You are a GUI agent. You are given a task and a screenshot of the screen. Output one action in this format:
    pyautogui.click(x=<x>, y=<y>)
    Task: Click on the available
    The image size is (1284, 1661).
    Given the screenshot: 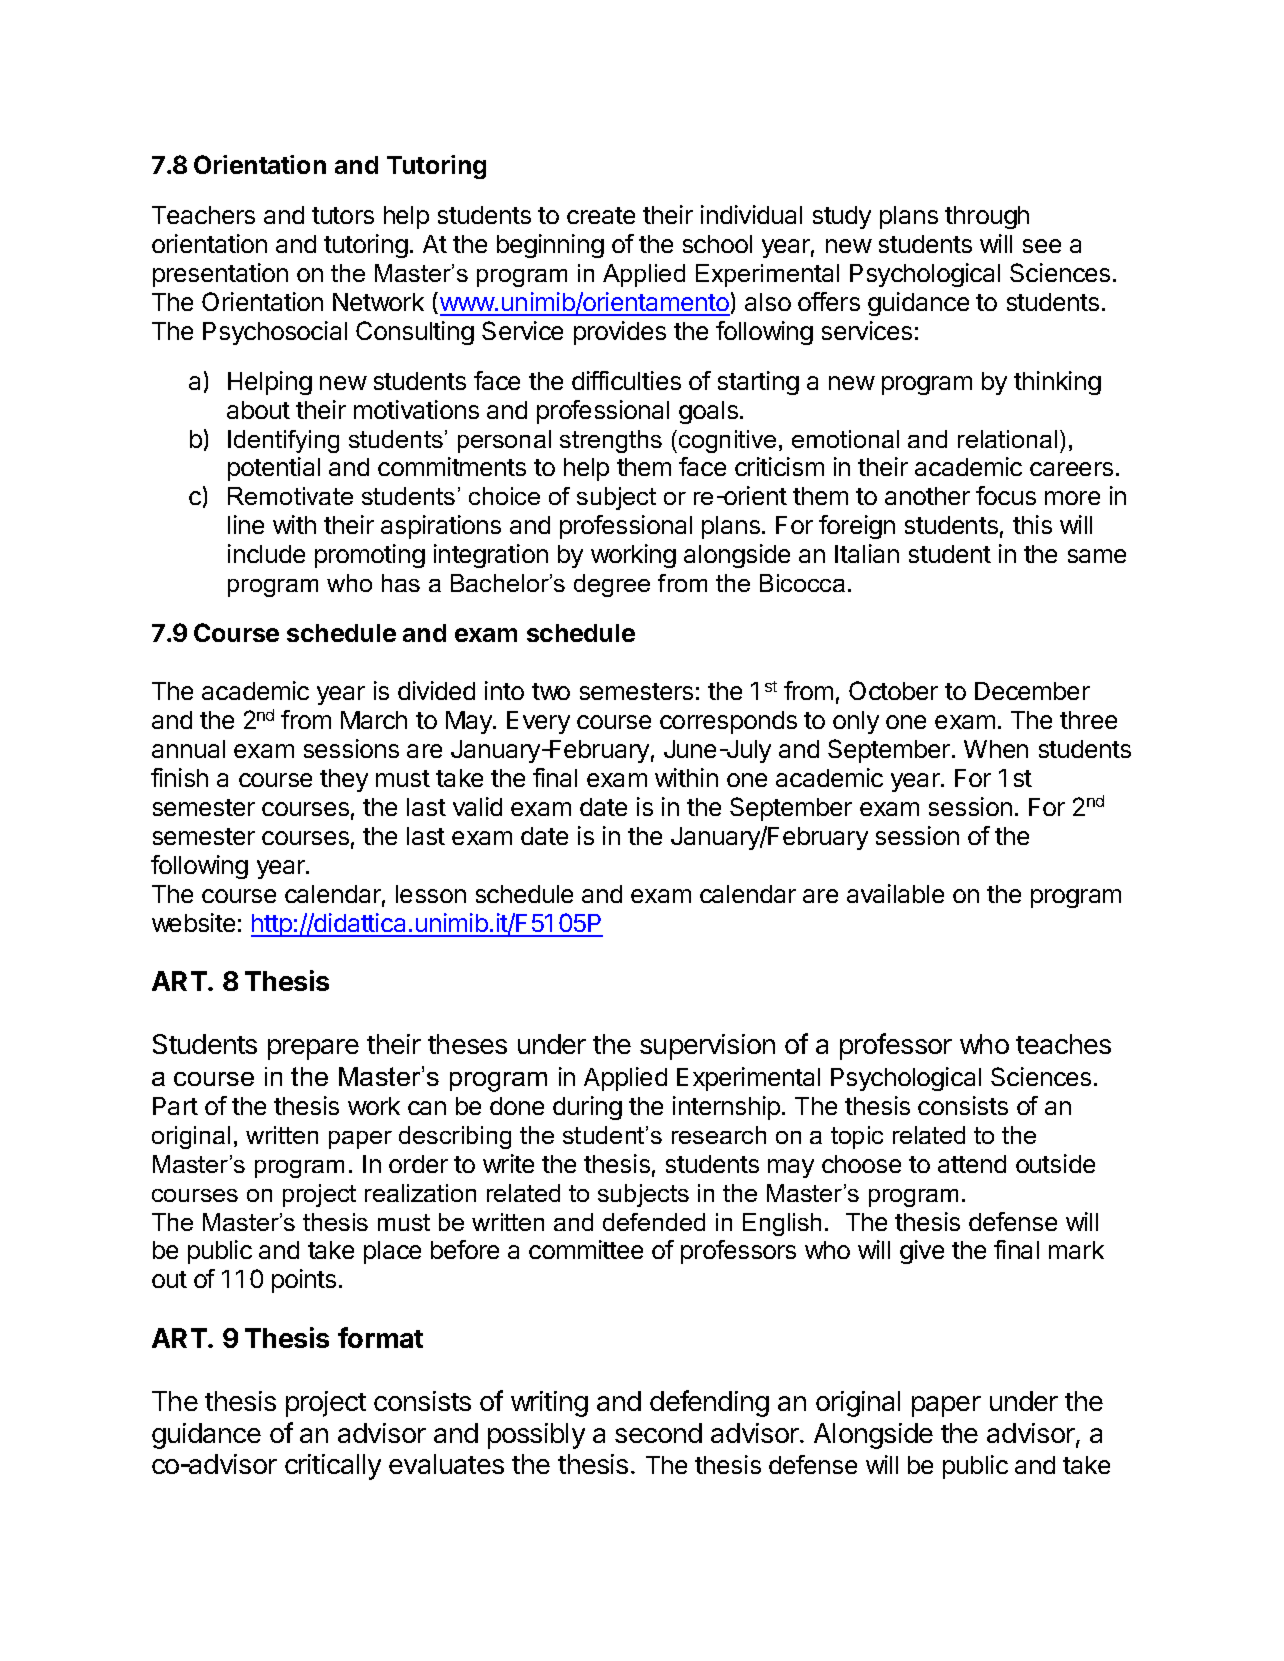 What is the action you would take?
    pyautogui.click(x=895, y=893)
